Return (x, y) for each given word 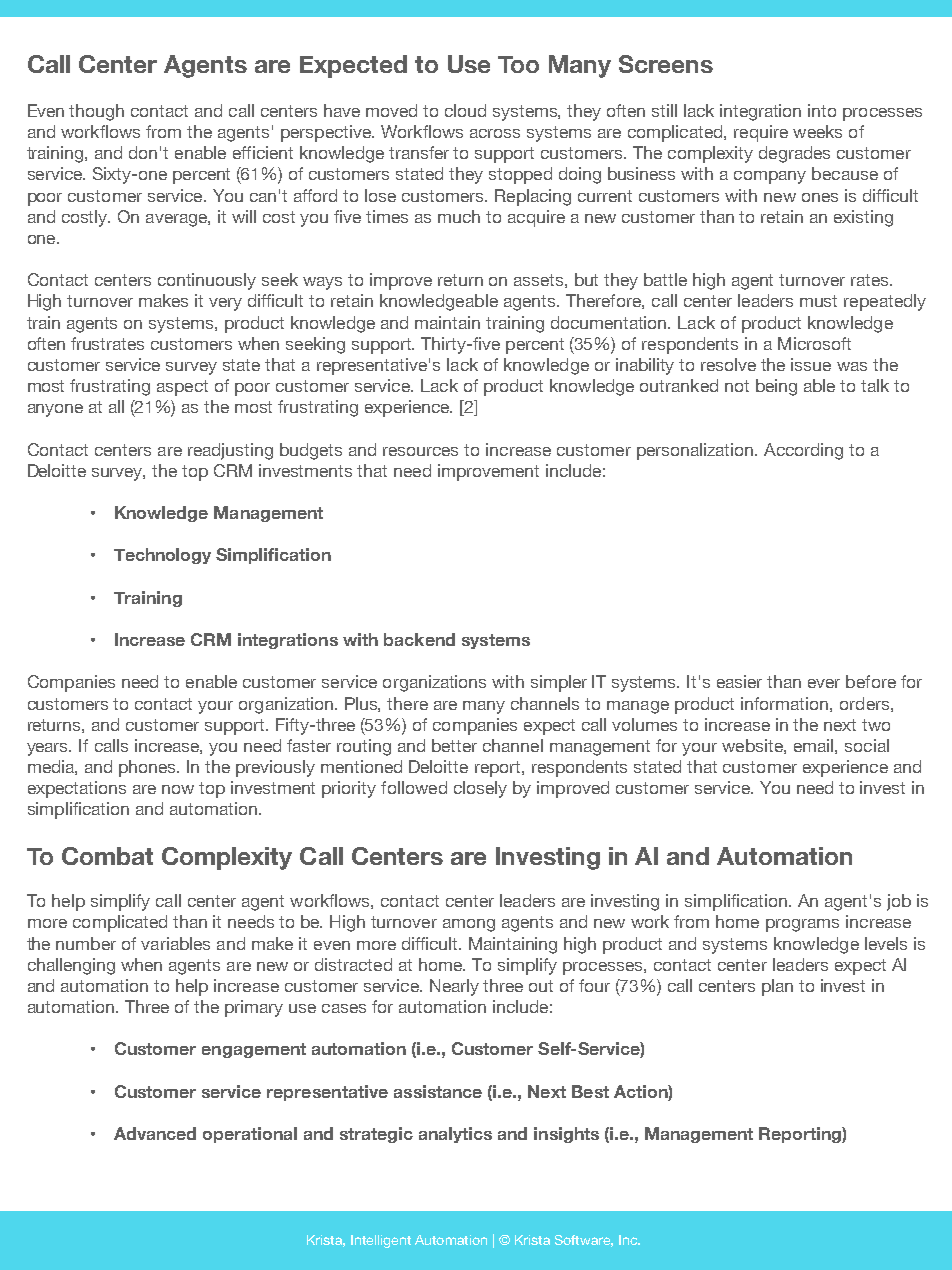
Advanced (155, 1133)
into (822, 110)
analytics (455, 1135)
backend (419, 639)
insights (566, 1135)
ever (824, 683)
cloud (465, 110)
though (96, 112)
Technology (162, 556)
